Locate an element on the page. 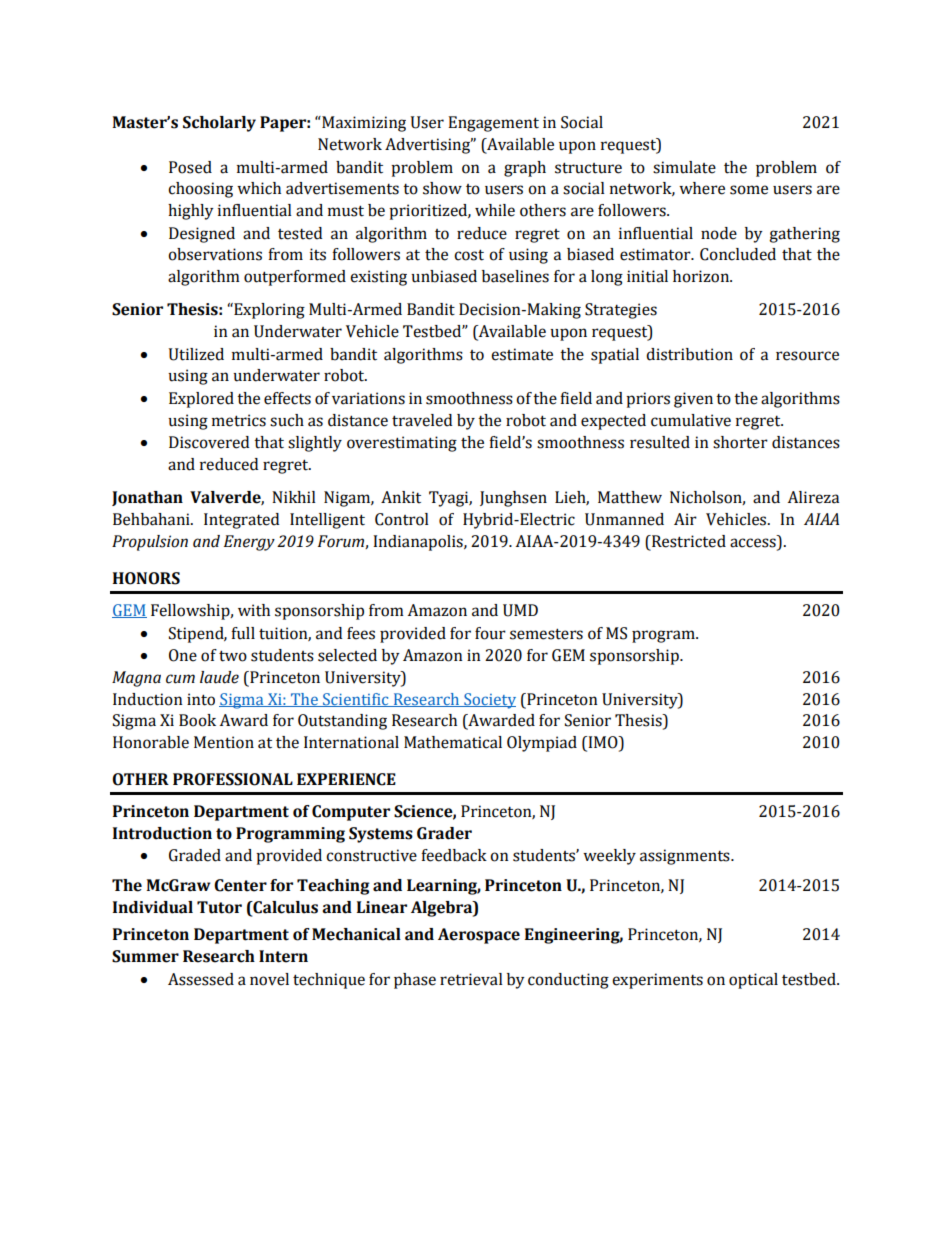 The image size is (952, 1233). Advertising is located at coordinates (429, 146).
